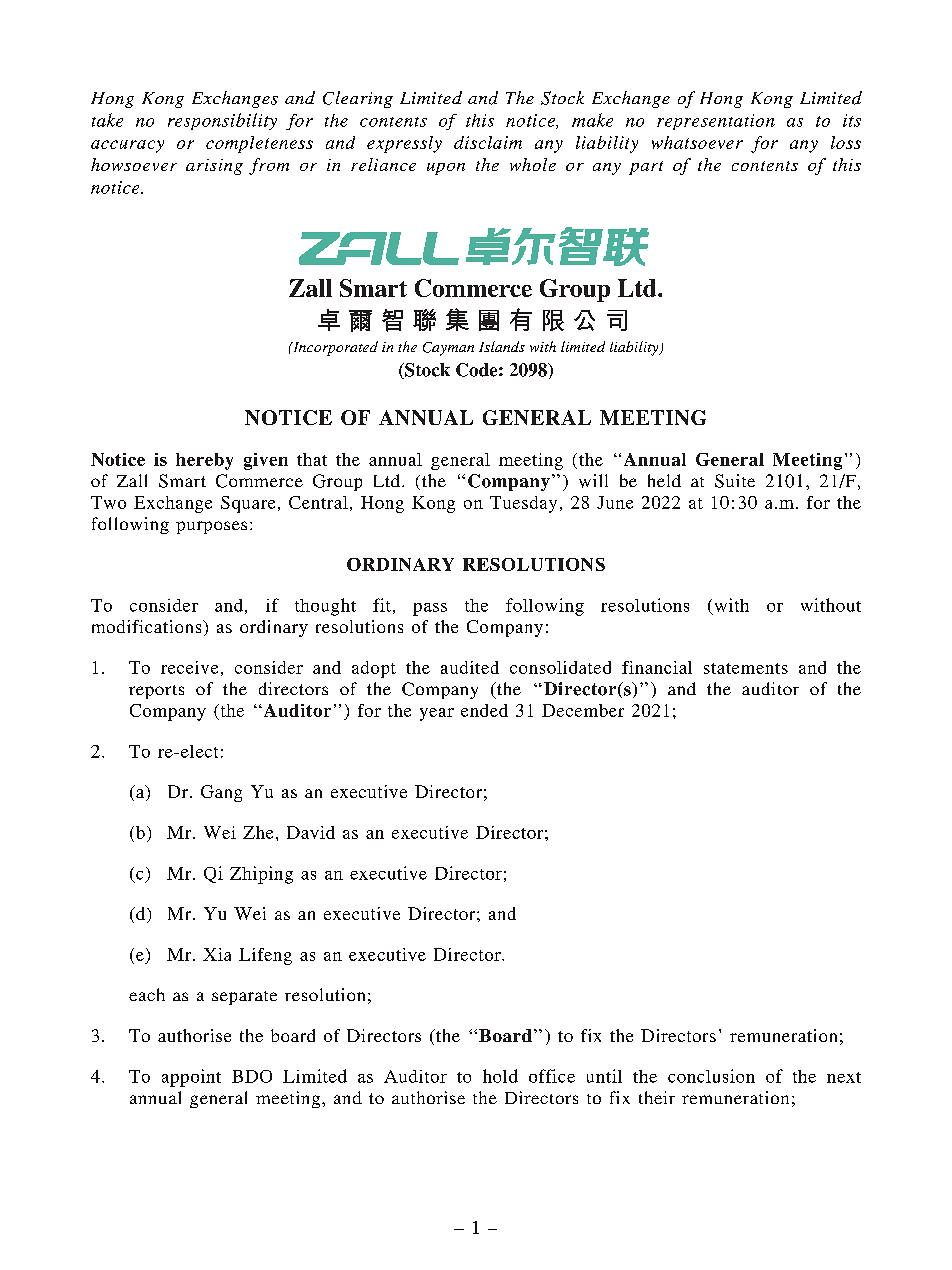 Image resolution: width=952 pixels, height=1270 pixels. What do you see at coordinates (191, 1078) in the document?
I see `appoint` at bounding box center [191, 1078].
